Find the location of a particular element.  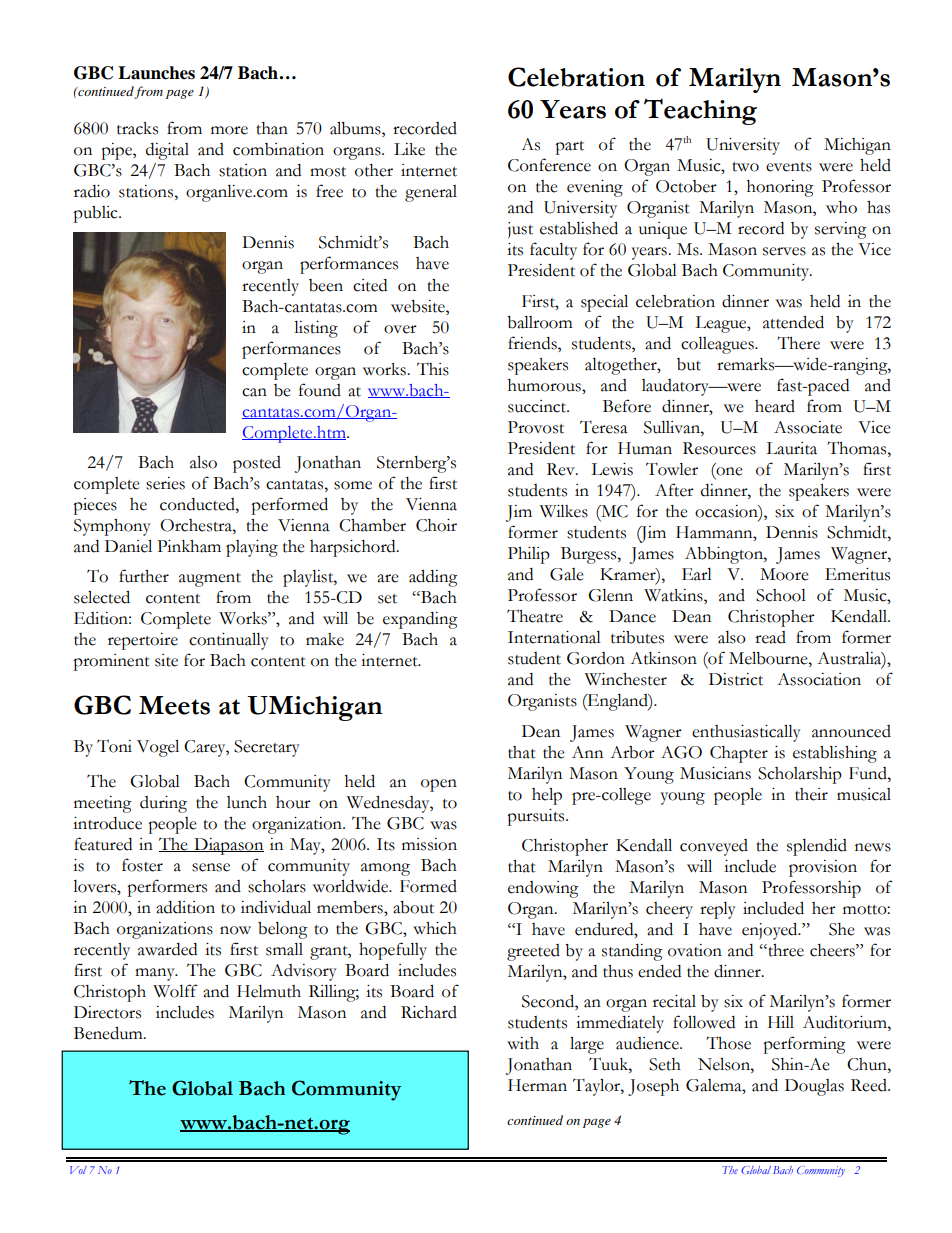

Associate is located at coordinates (808, 427).
